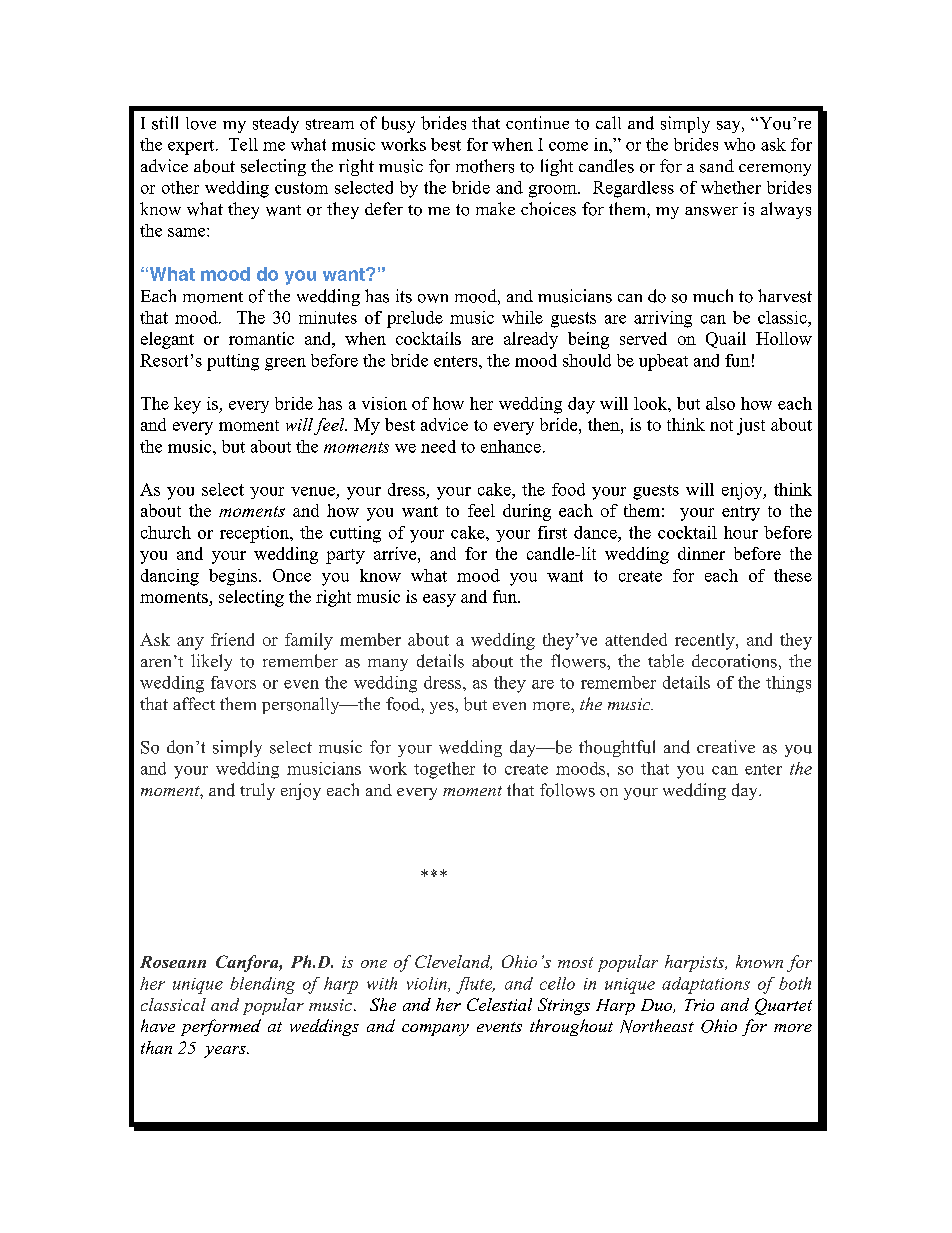 The height and width of the screenshot is (1233, 952). I want to click on Trio, so click(699, 1005).
